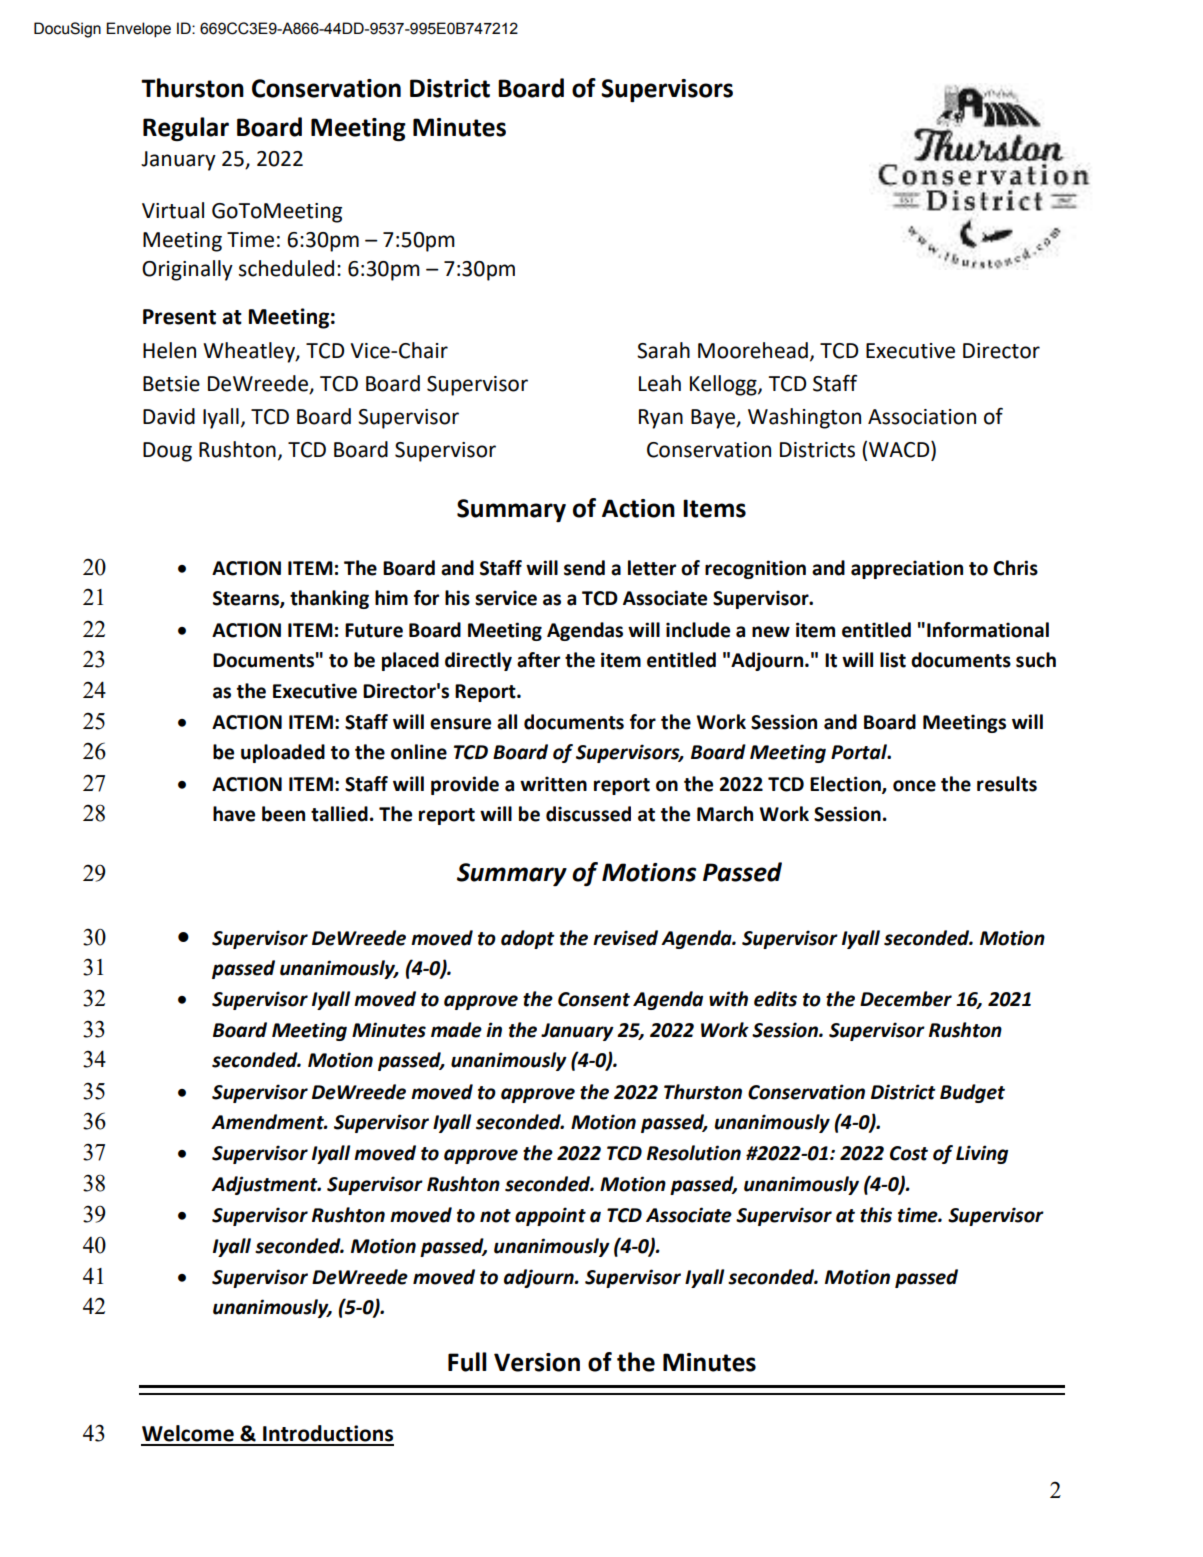 The width and height of the screenshot is (1203, 1557). I want to click on send, so click(584, 568).
